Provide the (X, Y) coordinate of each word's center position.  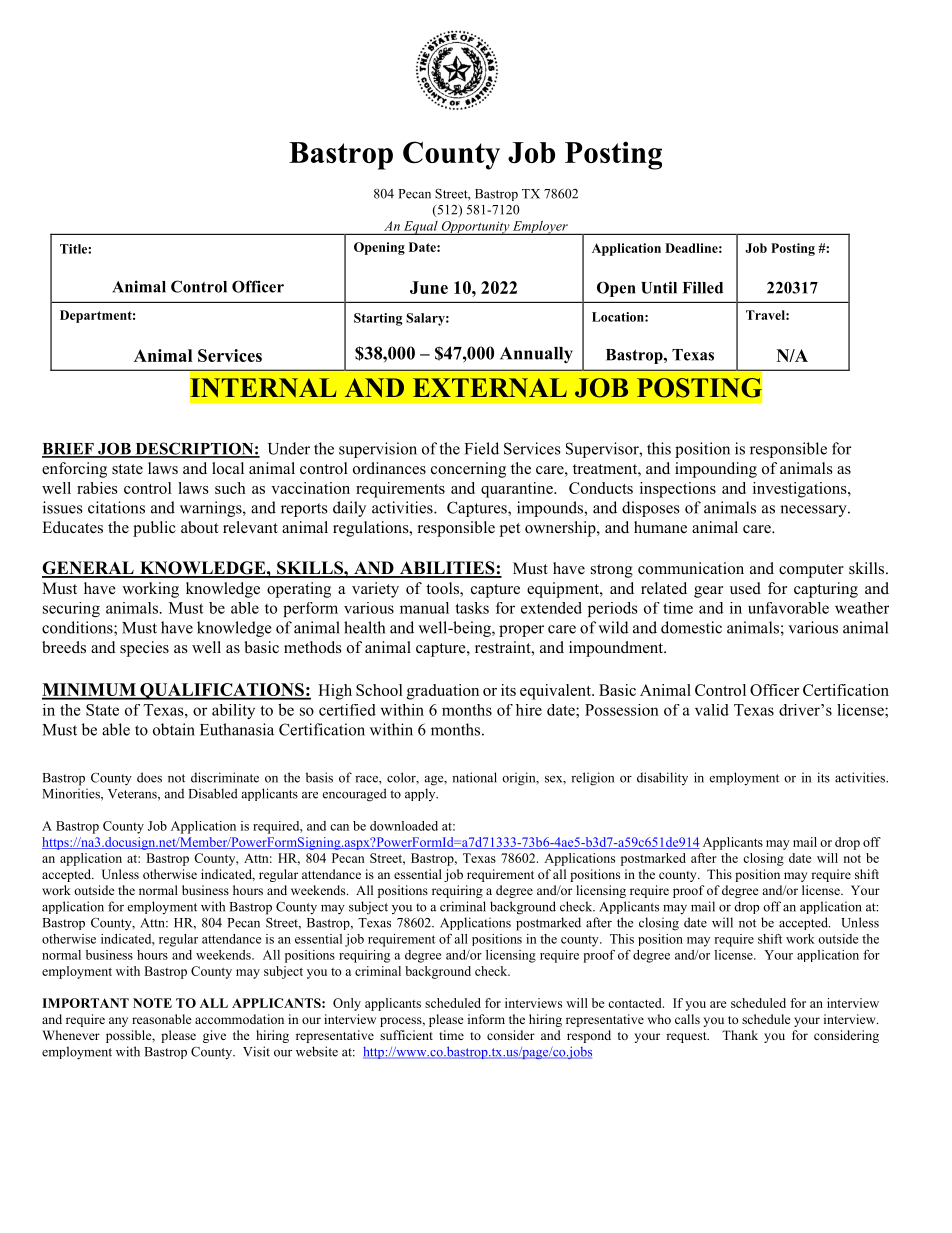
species (144, 649)
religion (592, 779)
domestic (691, 627)
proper (521, 631)
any (118, 1022)
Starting (378, 319)
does (149, 777)
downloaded (404, 826)
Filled (703, 287)
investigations (801, 490)
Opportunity (475, 228)
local (228, 468)
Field (482, 448)
